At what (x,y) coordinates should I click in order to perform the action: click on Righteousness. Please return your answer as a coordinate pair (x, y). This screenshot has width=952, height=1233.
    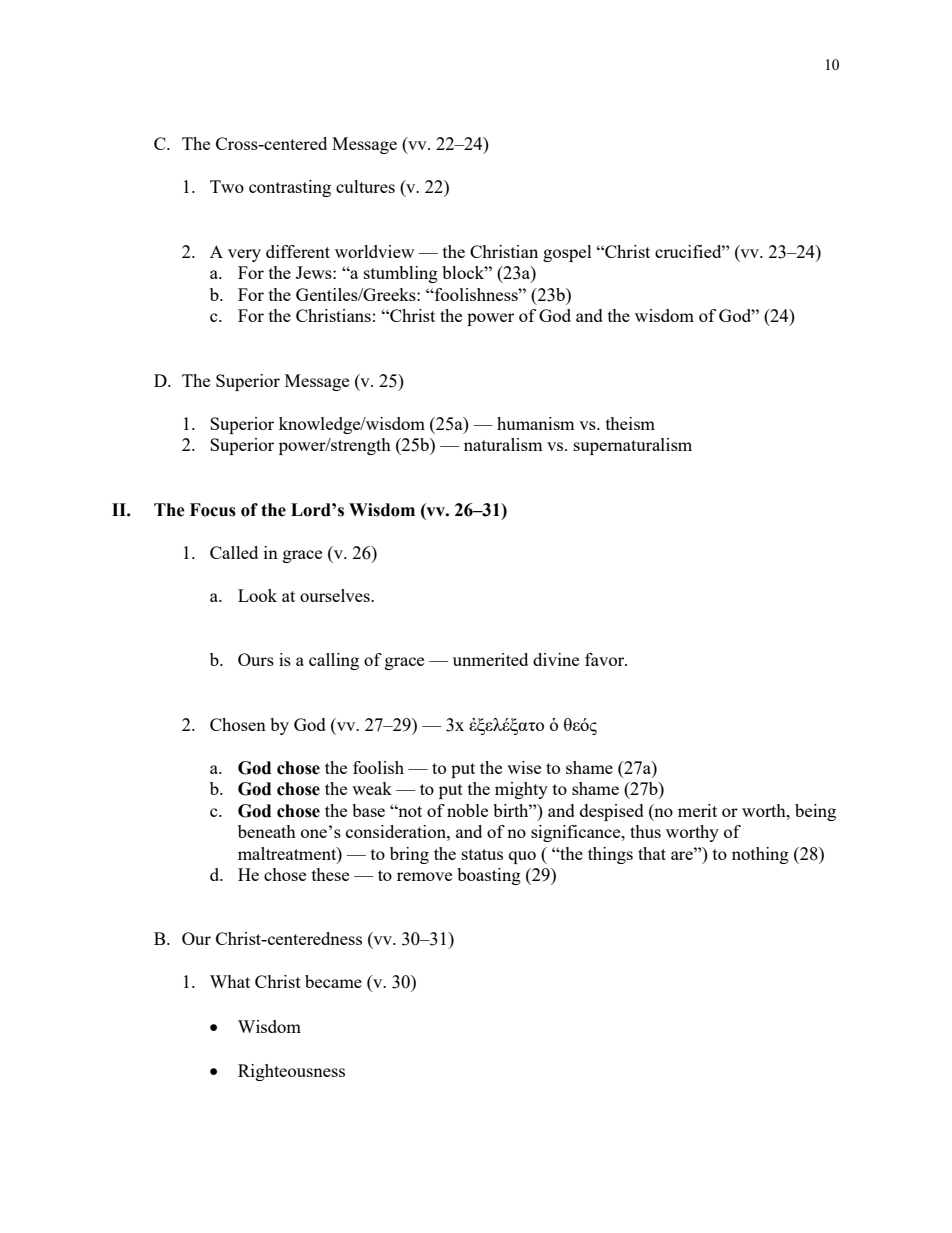
    Looking at the image, I should click on (291, 1072).
